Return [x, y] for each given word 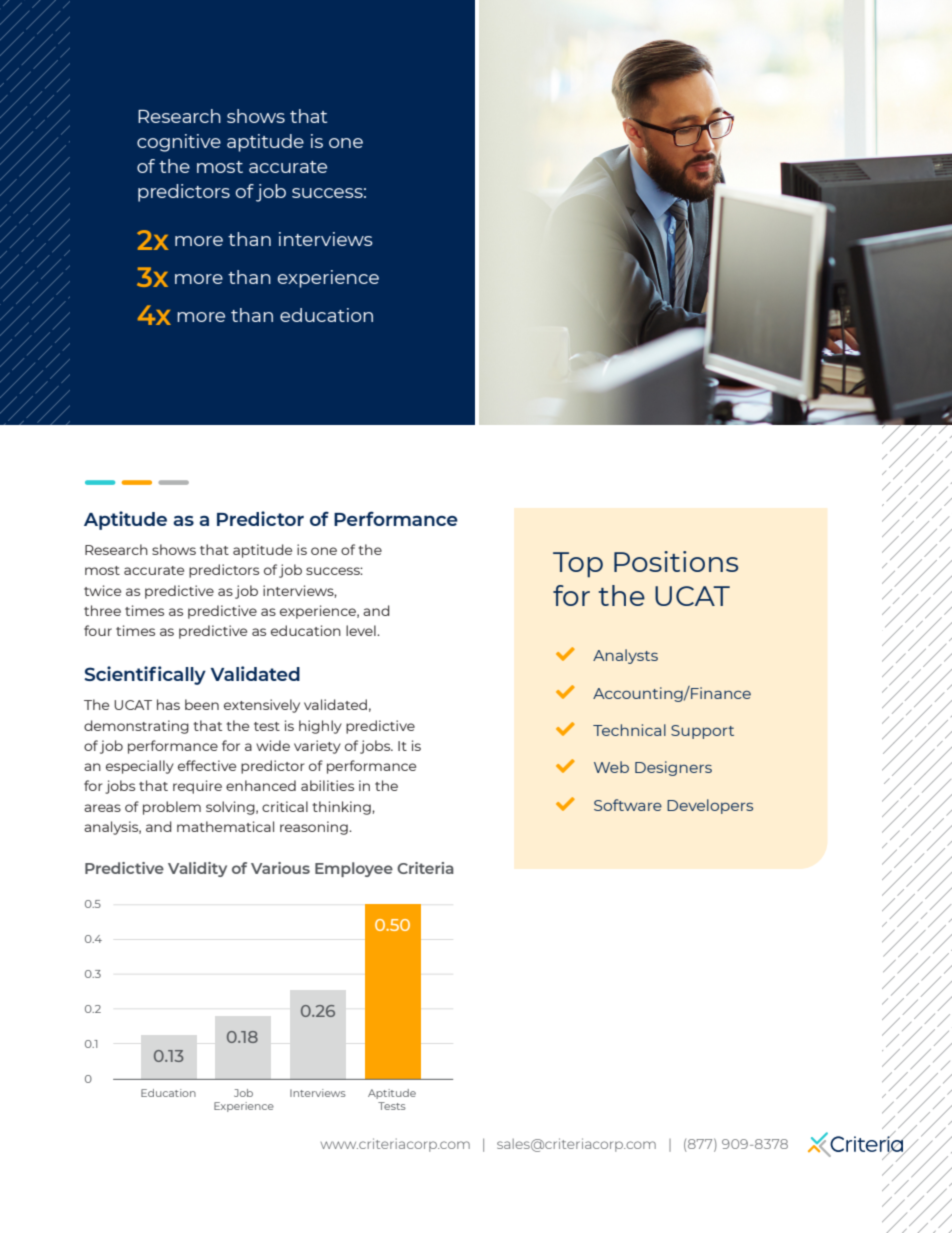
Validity [197, 869]
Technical [629, 730]
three [102, 610]
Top [578, 565]
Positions [676, 561]
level [362, 630]
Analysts [625, 656]
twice [102, 590]
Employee [354, 869]
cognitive [179, 143]
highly [320, 727]
